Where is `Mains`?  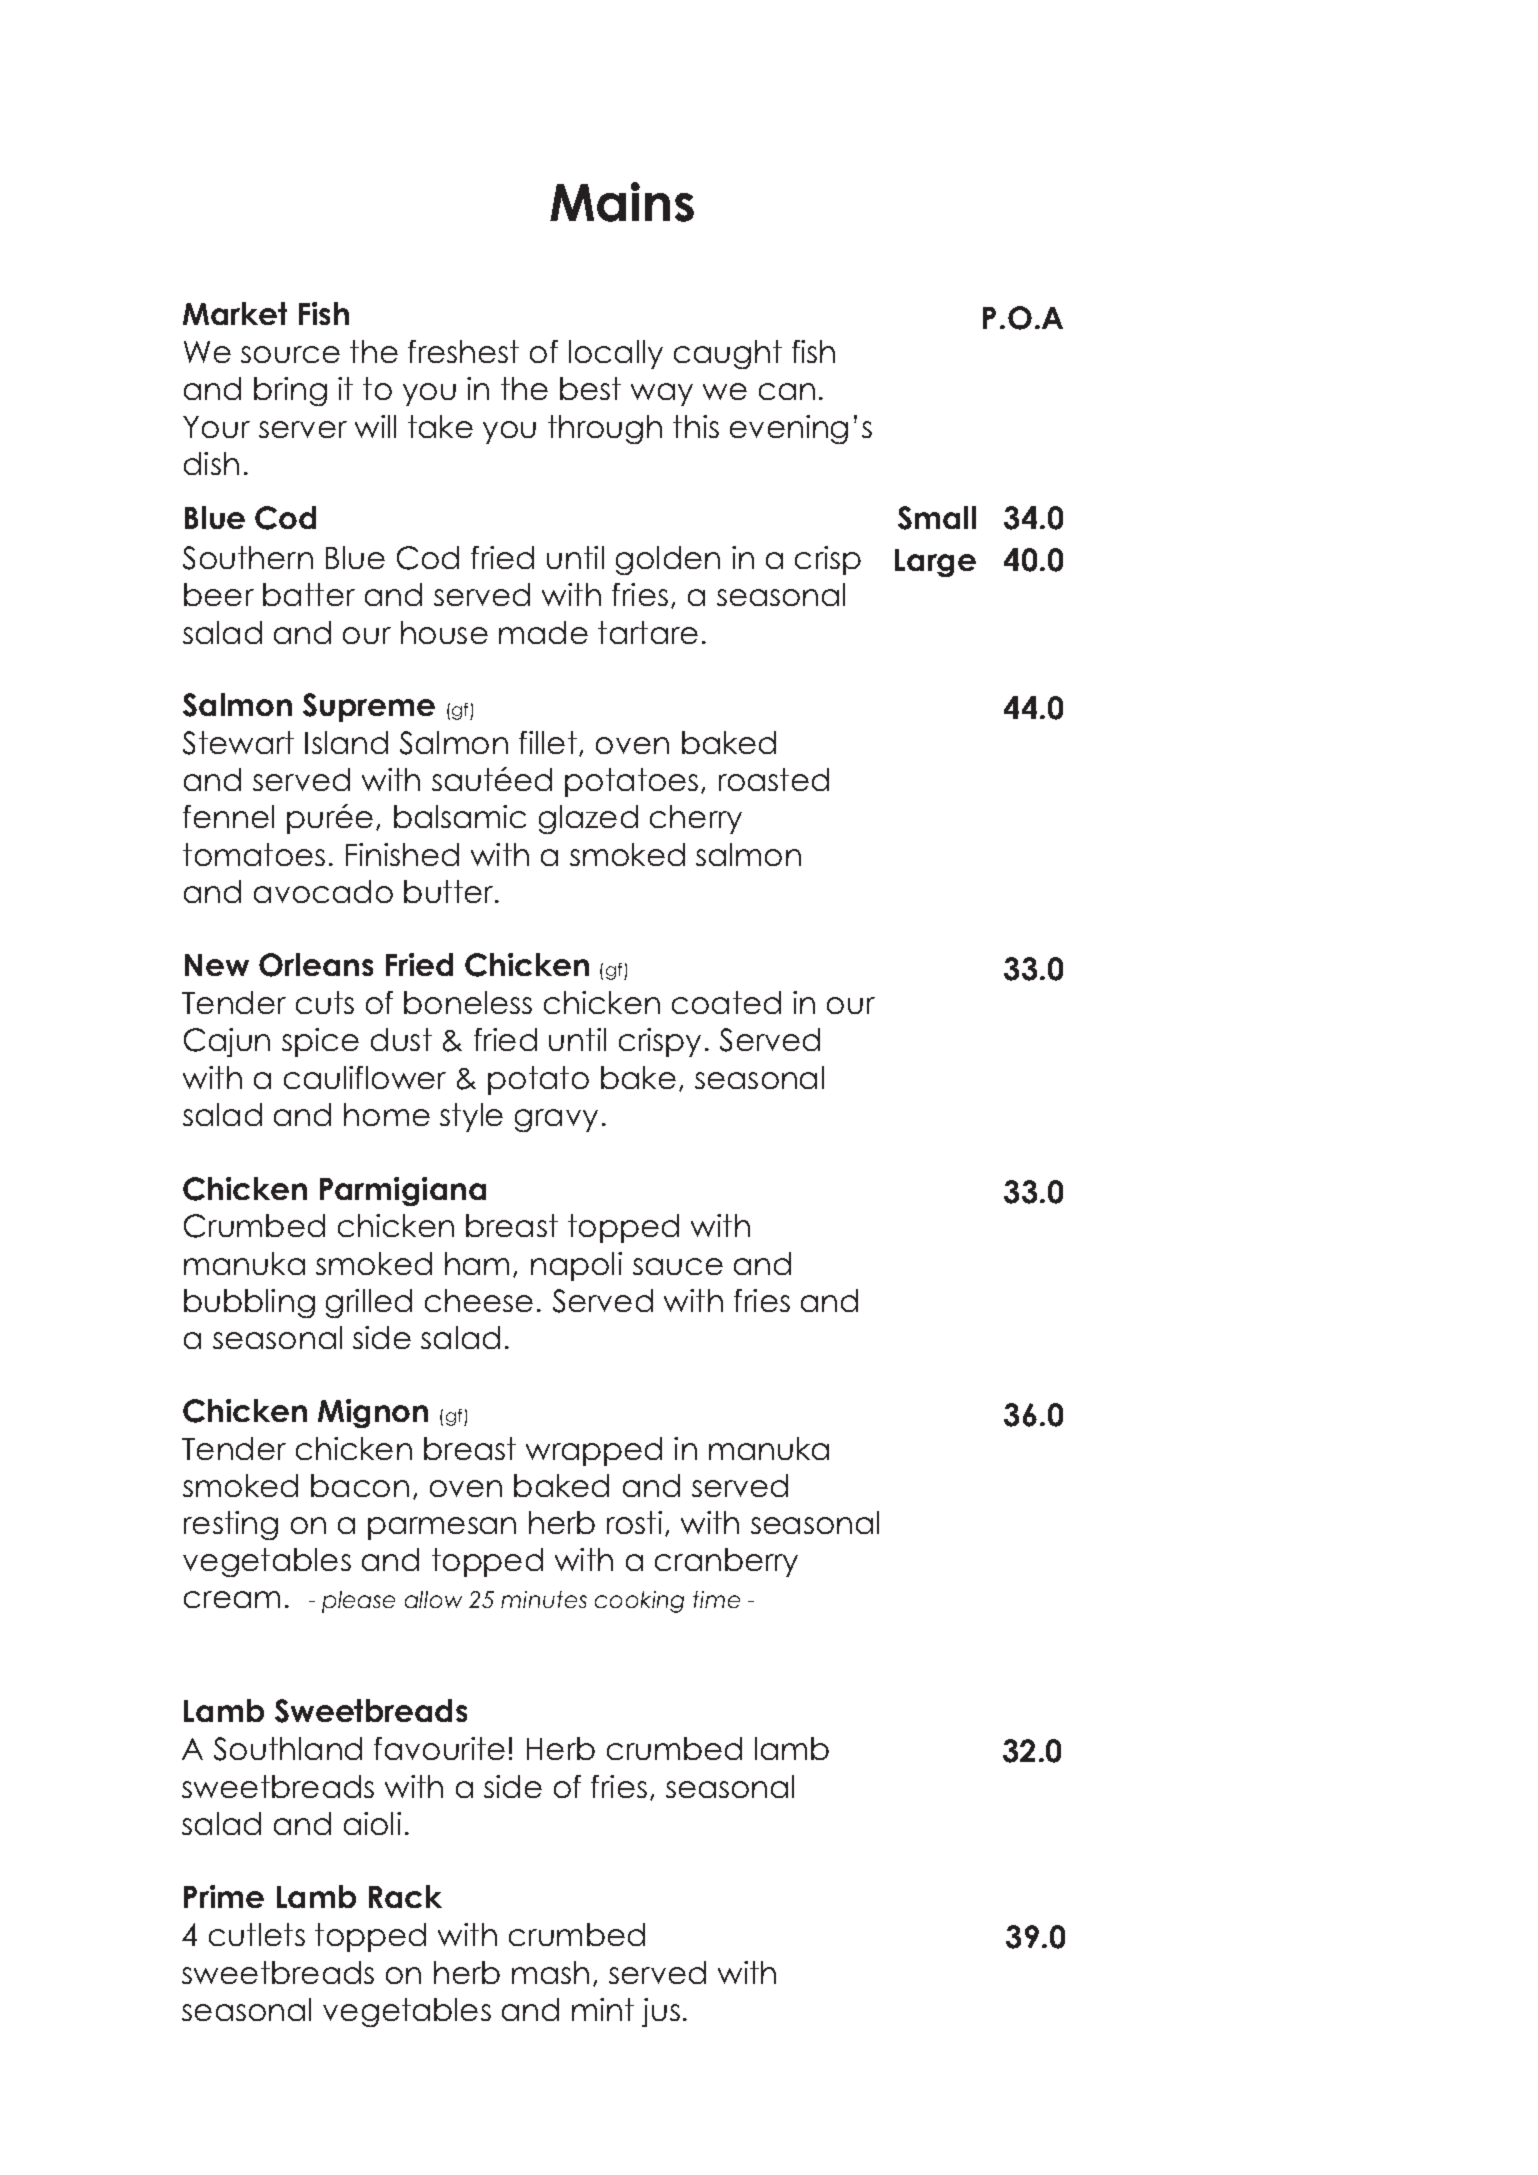 Mains is located at coordinates (622, 202).
